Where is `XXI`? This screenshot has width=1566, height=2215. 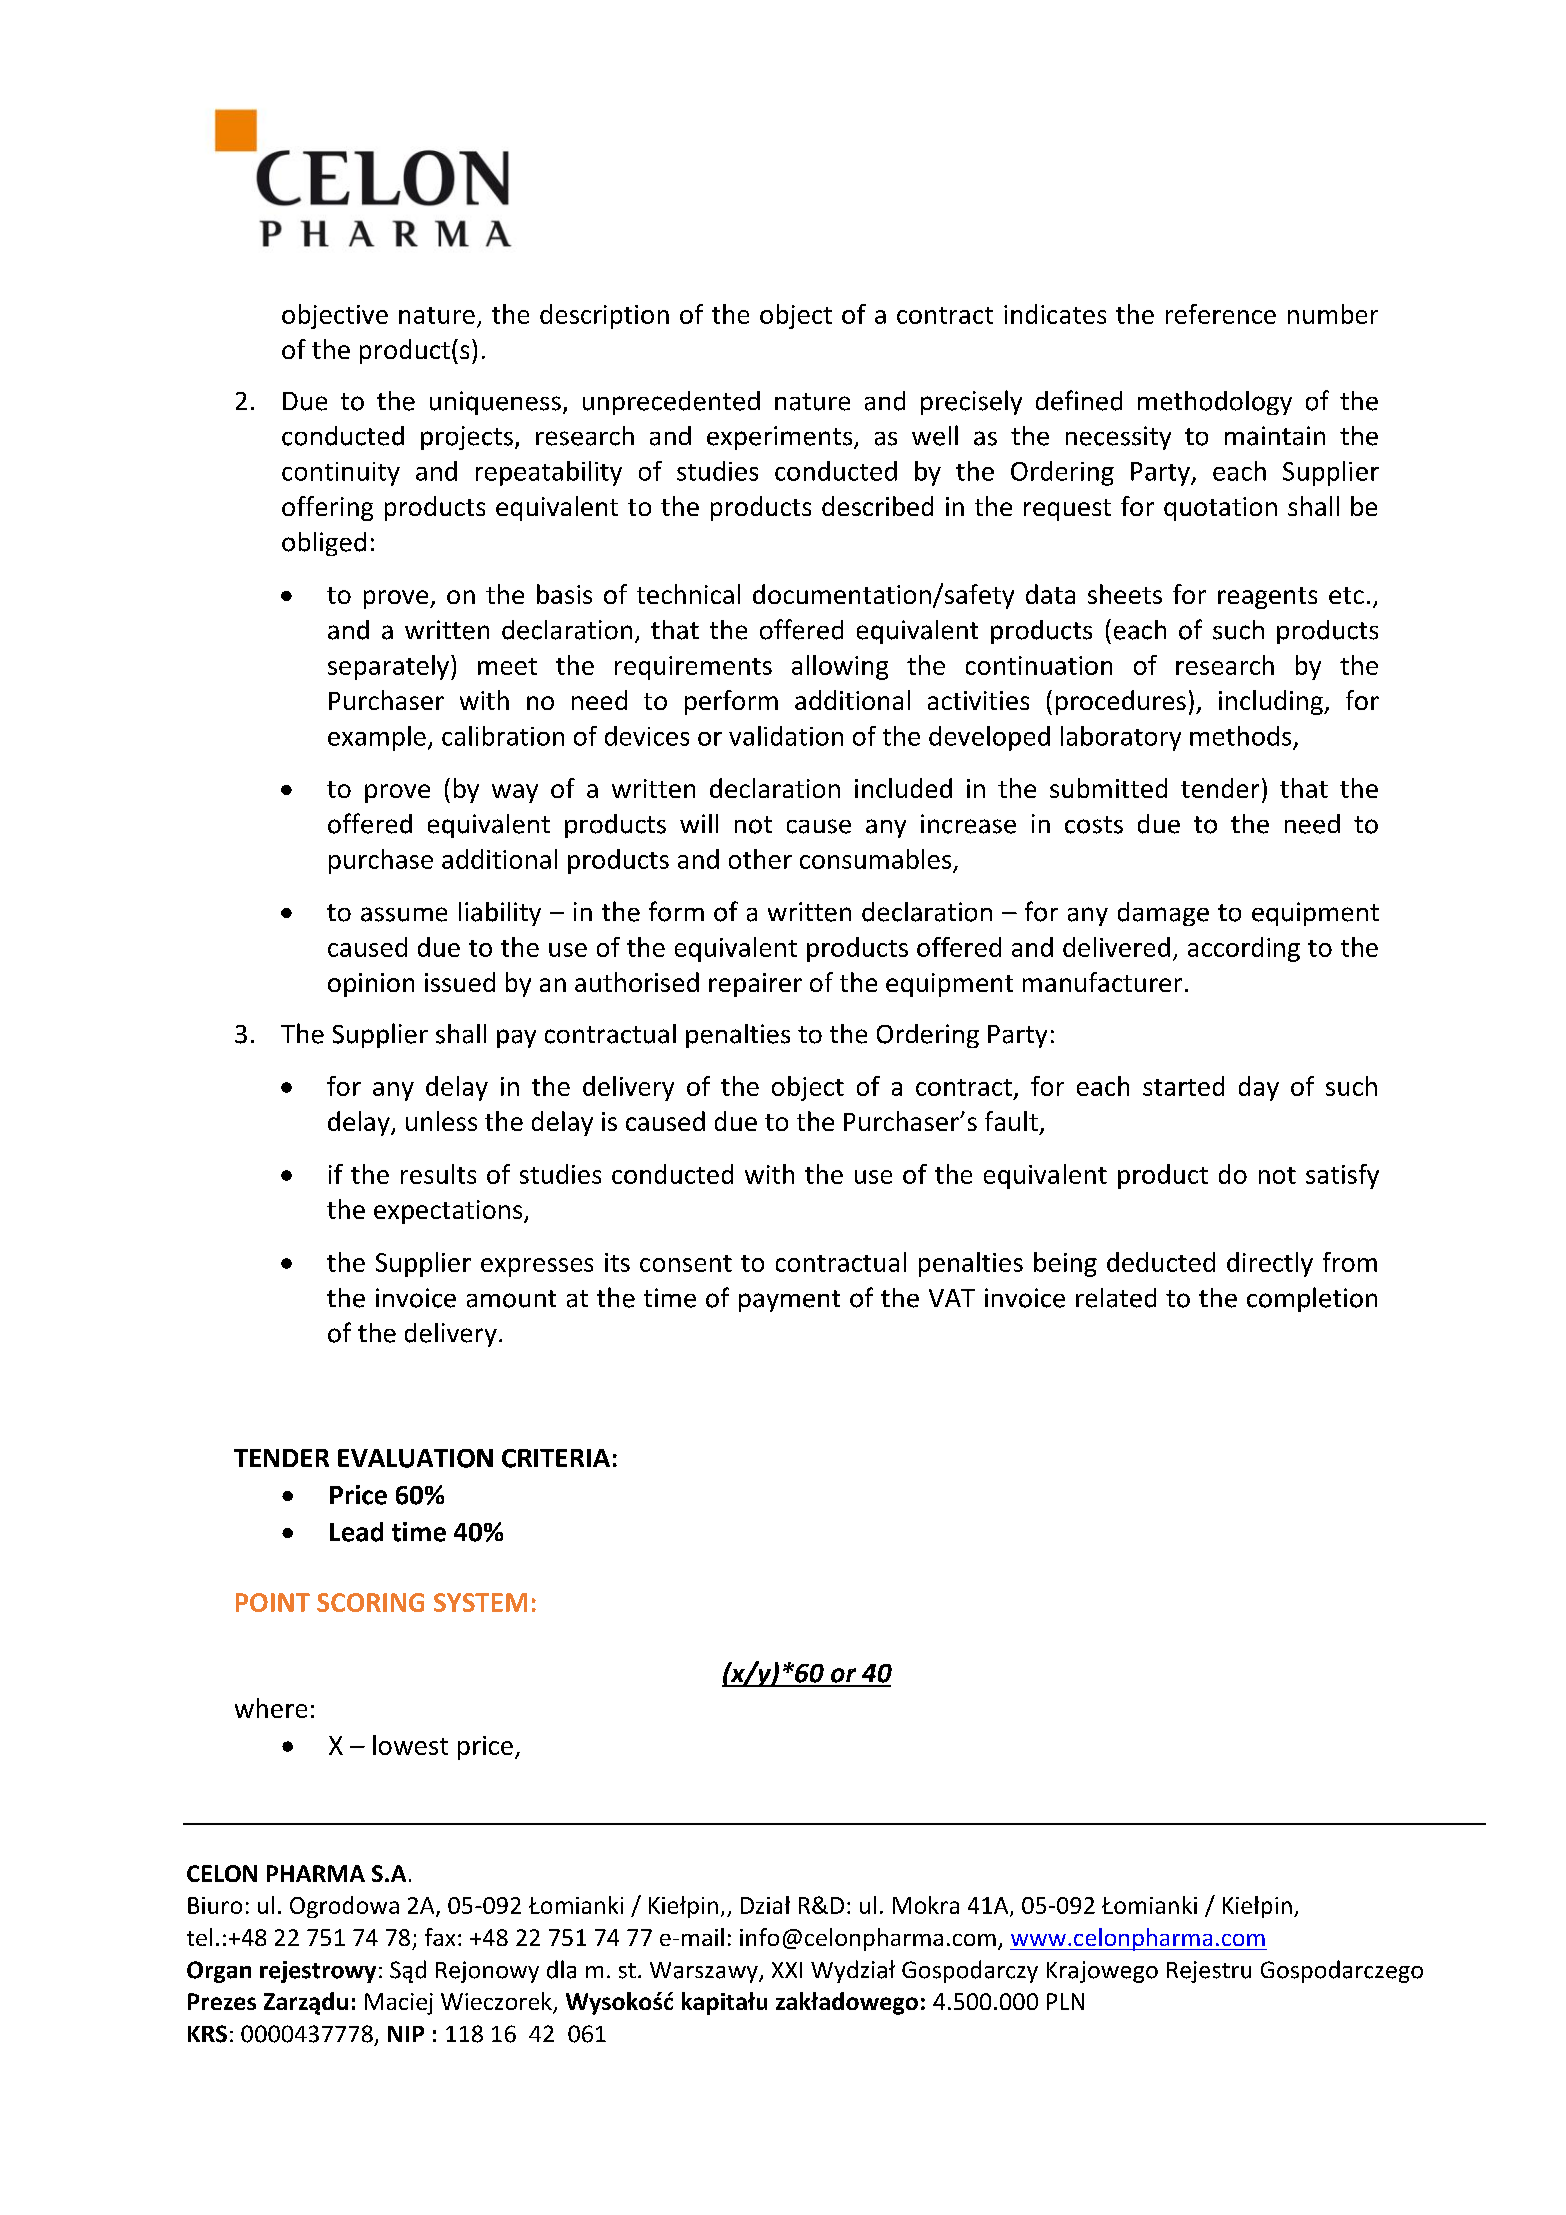
XXI is located at coordinates (787, 1970).
